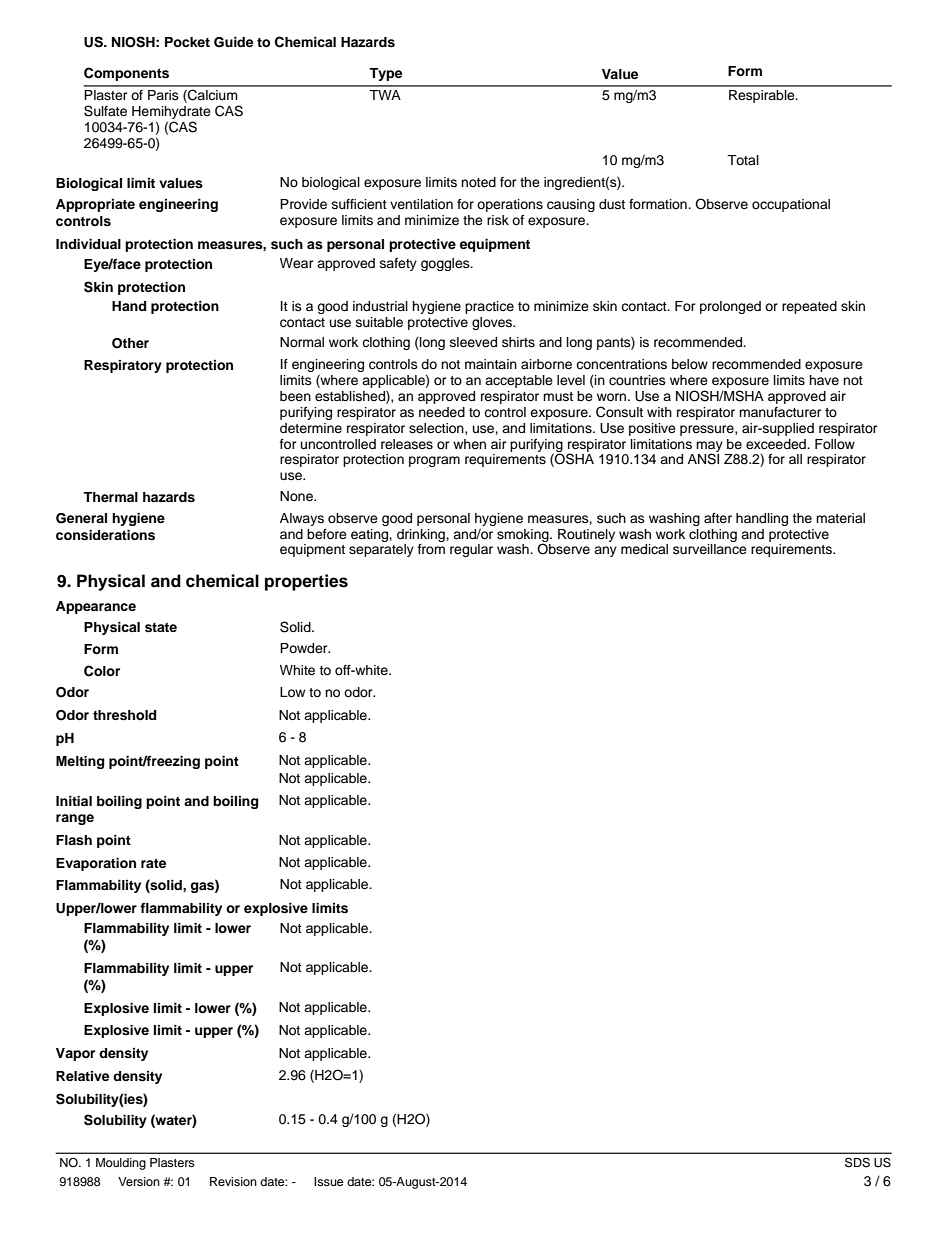  I want to click on Type, so click(385, 74).
